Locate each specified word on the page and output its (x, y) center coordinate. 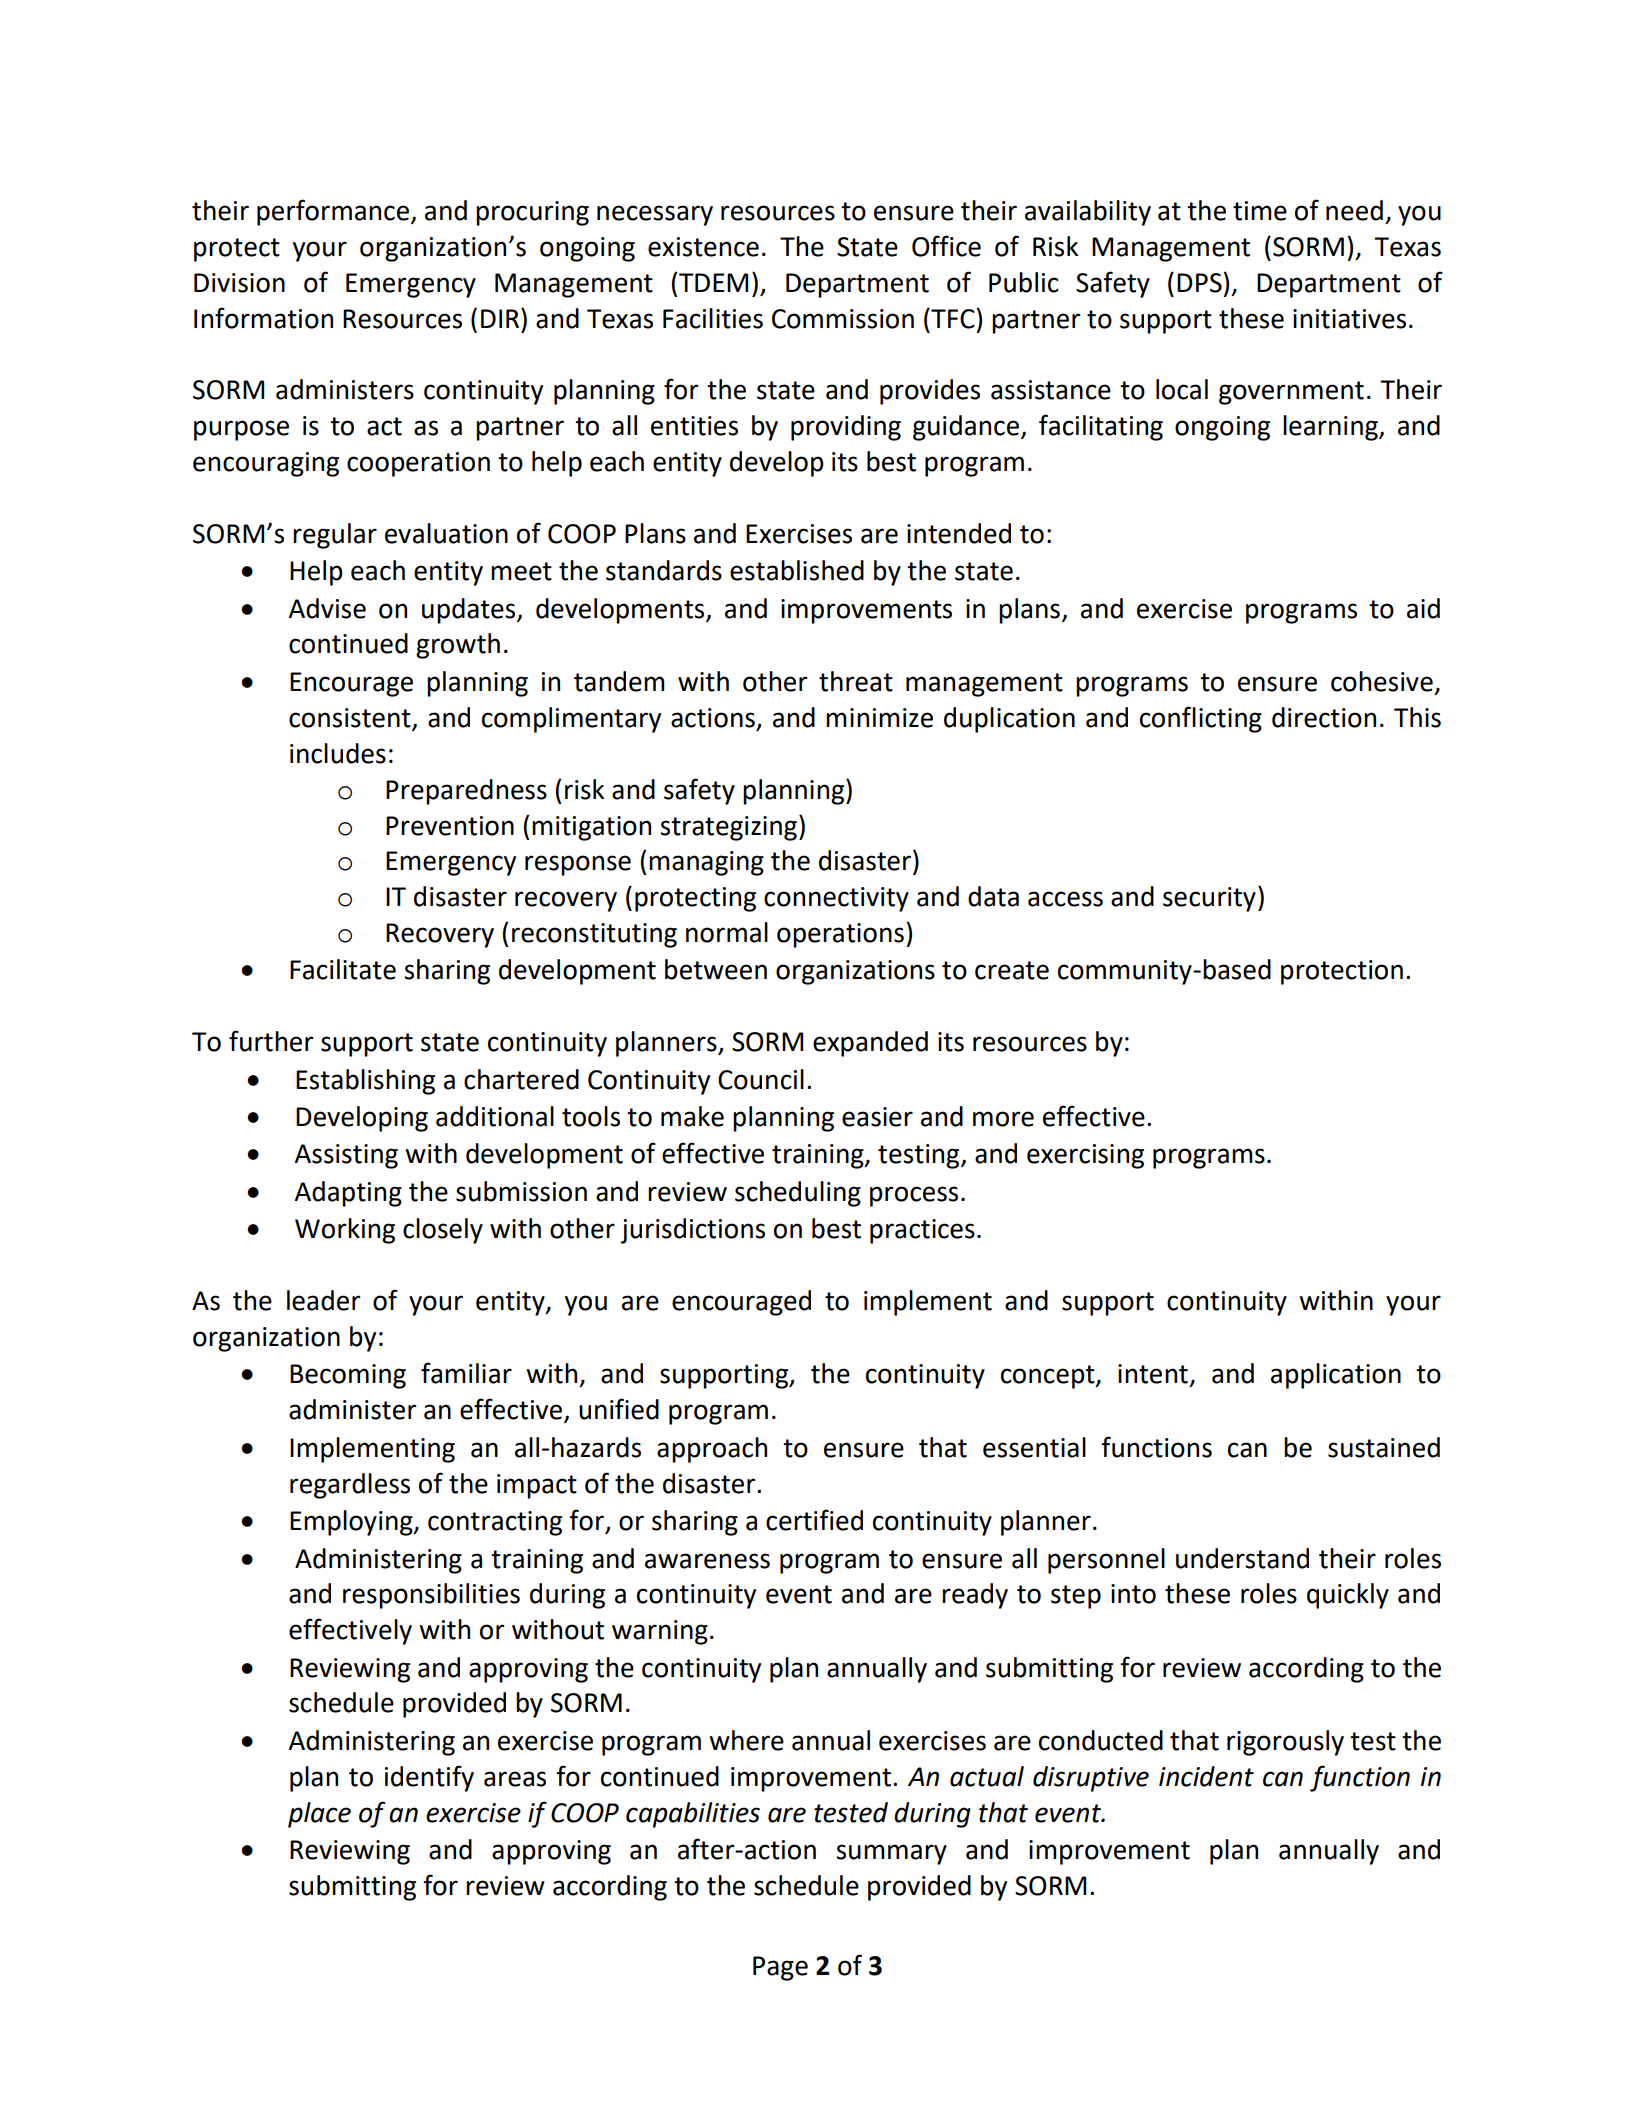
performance (333, 212)
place (319, 1815)
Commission (843, 319)
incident (1206, 1776)
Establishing (365, 1082)
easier (877, 1117)
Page (780, 1968)
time (1260, 211)
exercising (1085, 1156)
